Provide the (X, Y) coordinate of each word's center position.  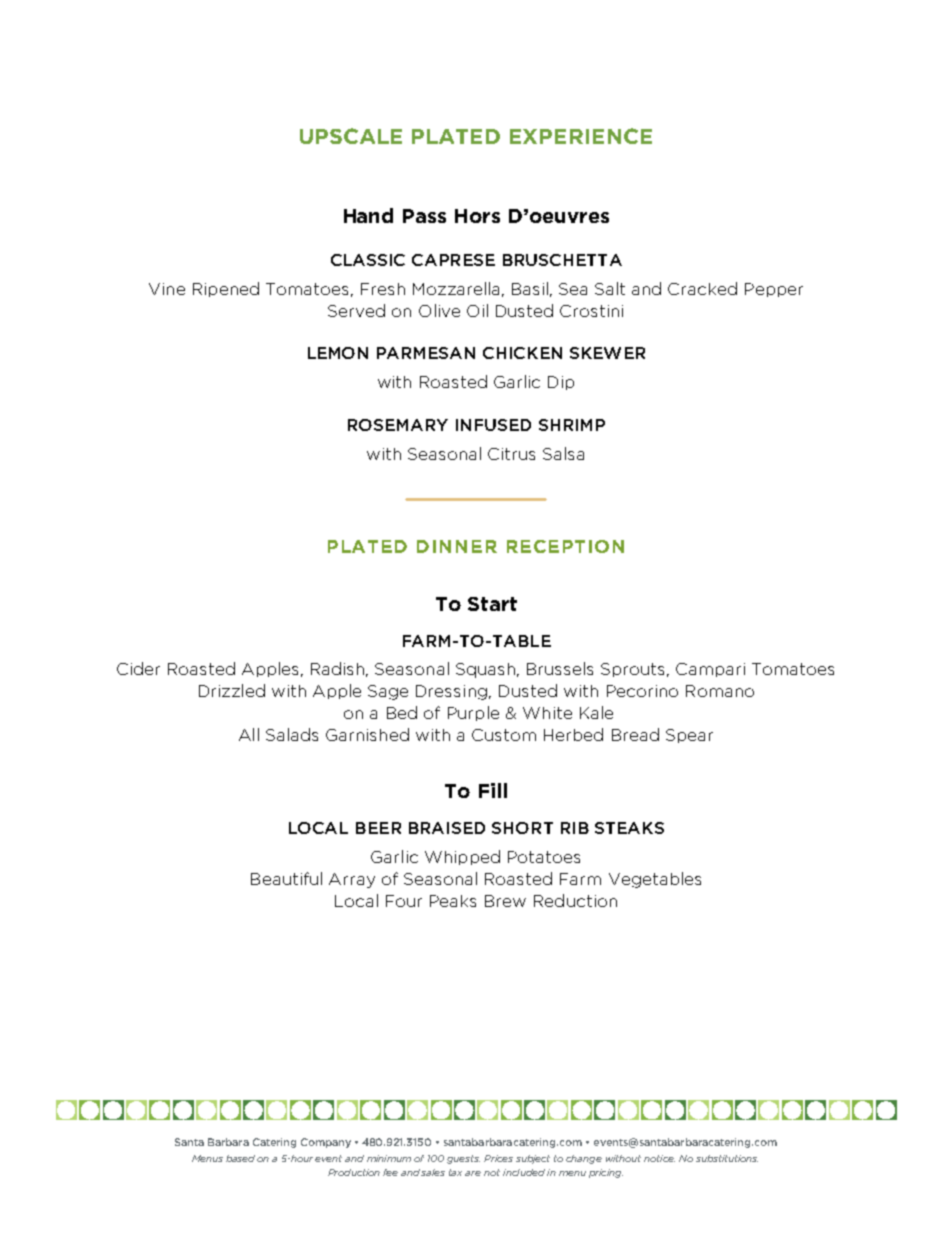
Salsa (563, 453)
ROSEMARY (398, 425)
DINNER (457, 546)
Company (326, 1143)
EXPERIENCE (581, 136)
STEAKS (629, 828)
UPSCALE (351, 136)
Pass (424, 216)
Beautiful (286, 878)
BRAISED (447, 828)
